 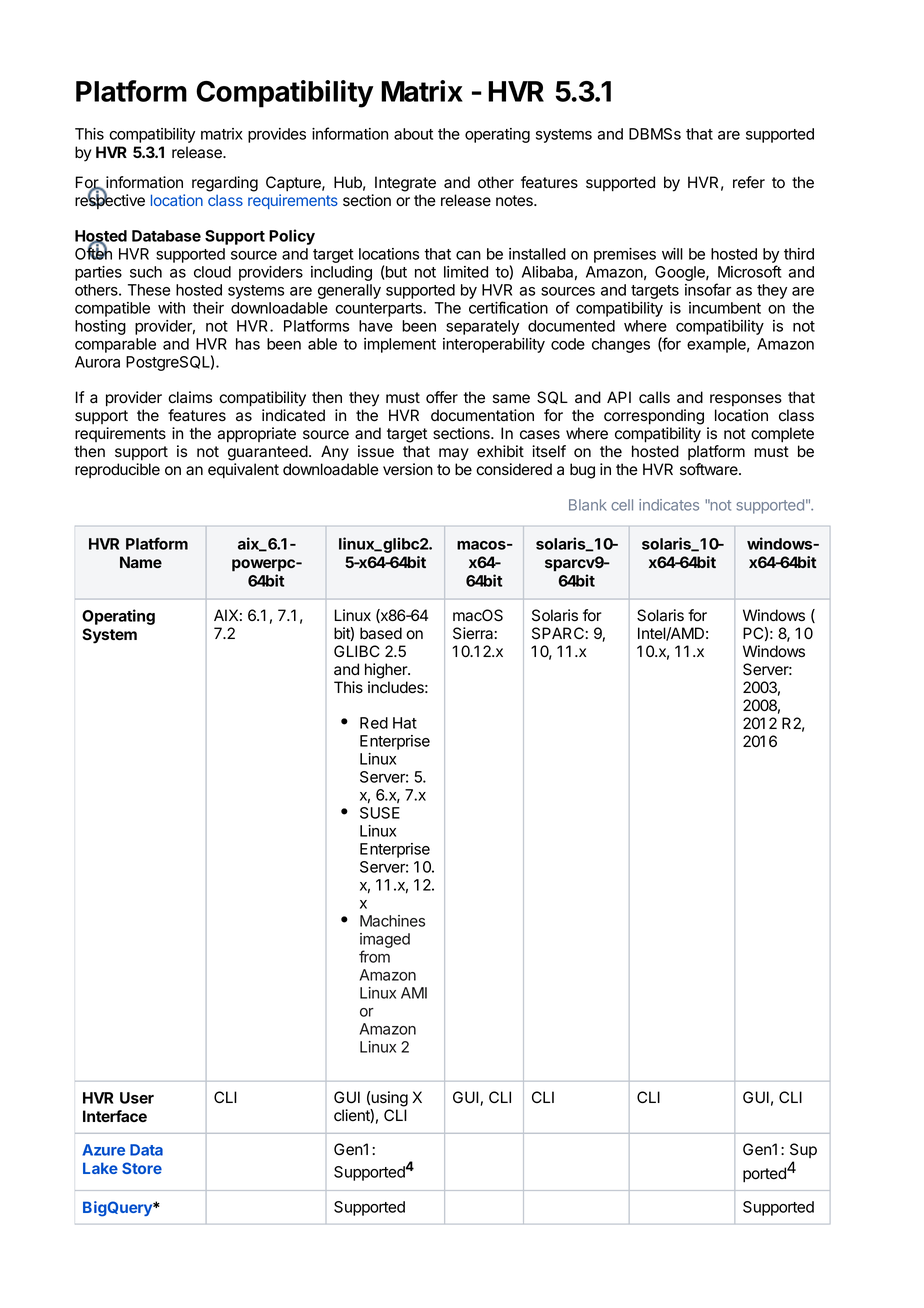 What do you see at coordinates (385, 940) in the screenshot?
I see `imaged` at bounding box center [385, 940].
